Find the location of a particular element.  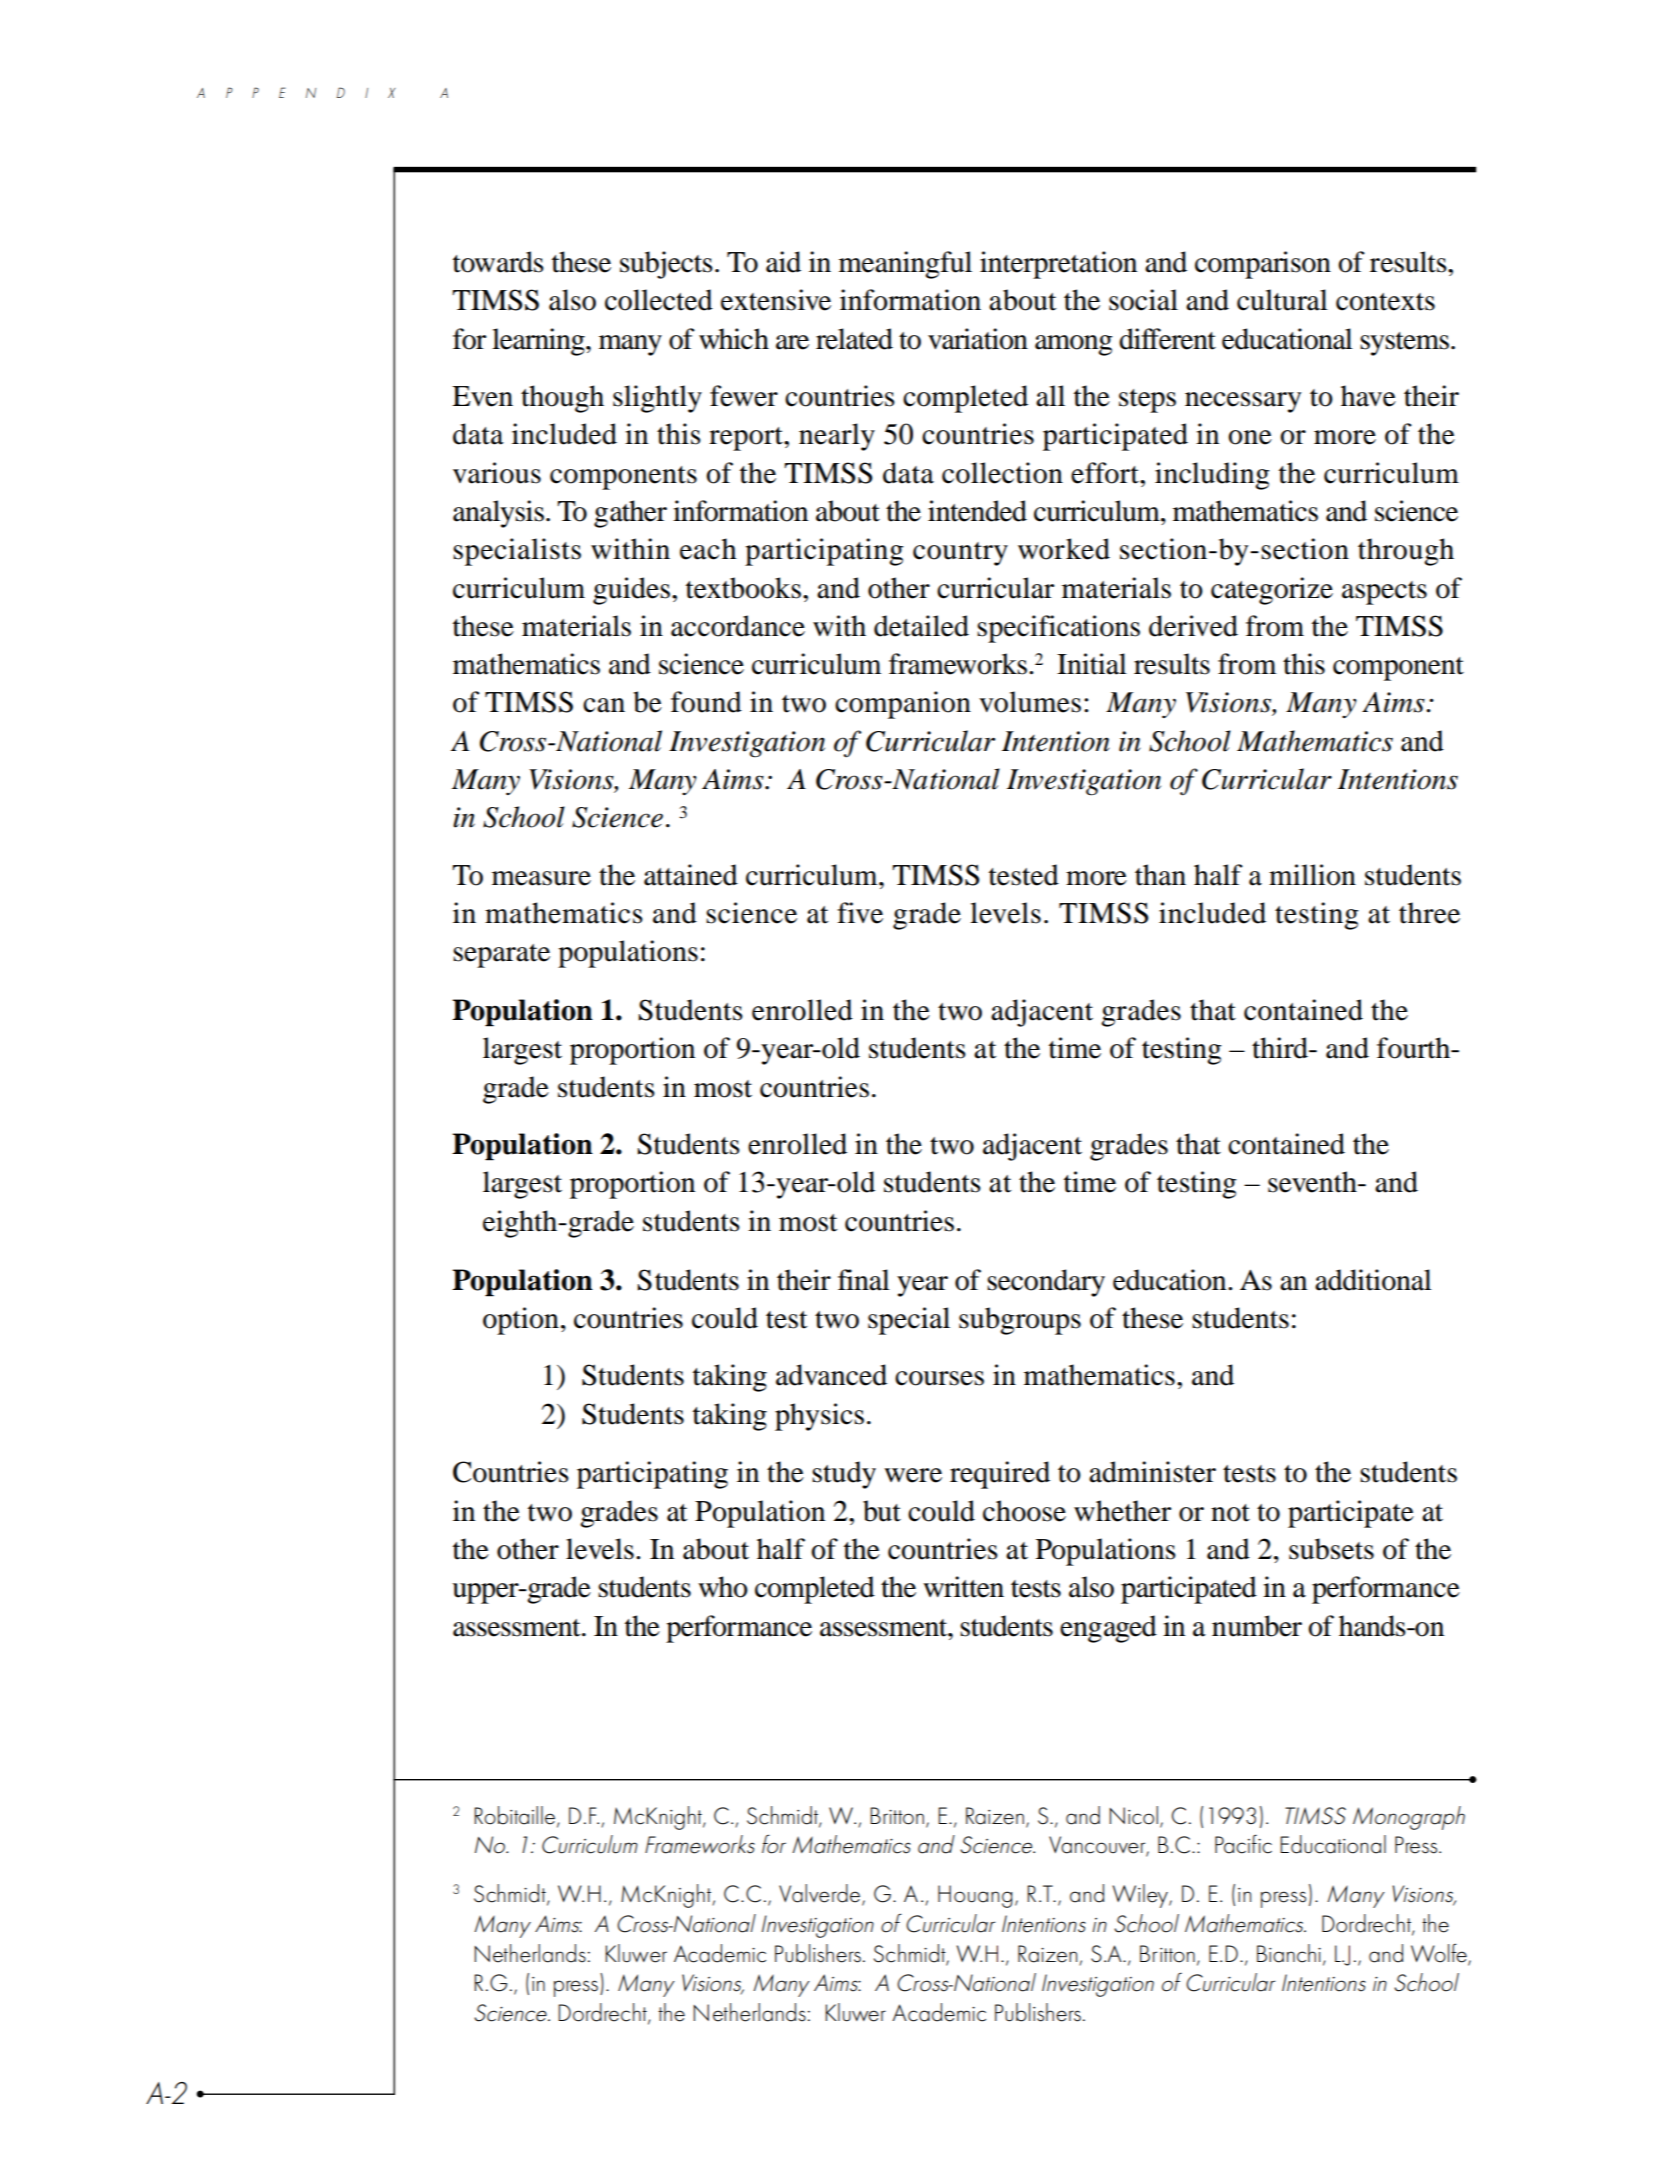

subgroups is located at coordinates (1020, 1321).
